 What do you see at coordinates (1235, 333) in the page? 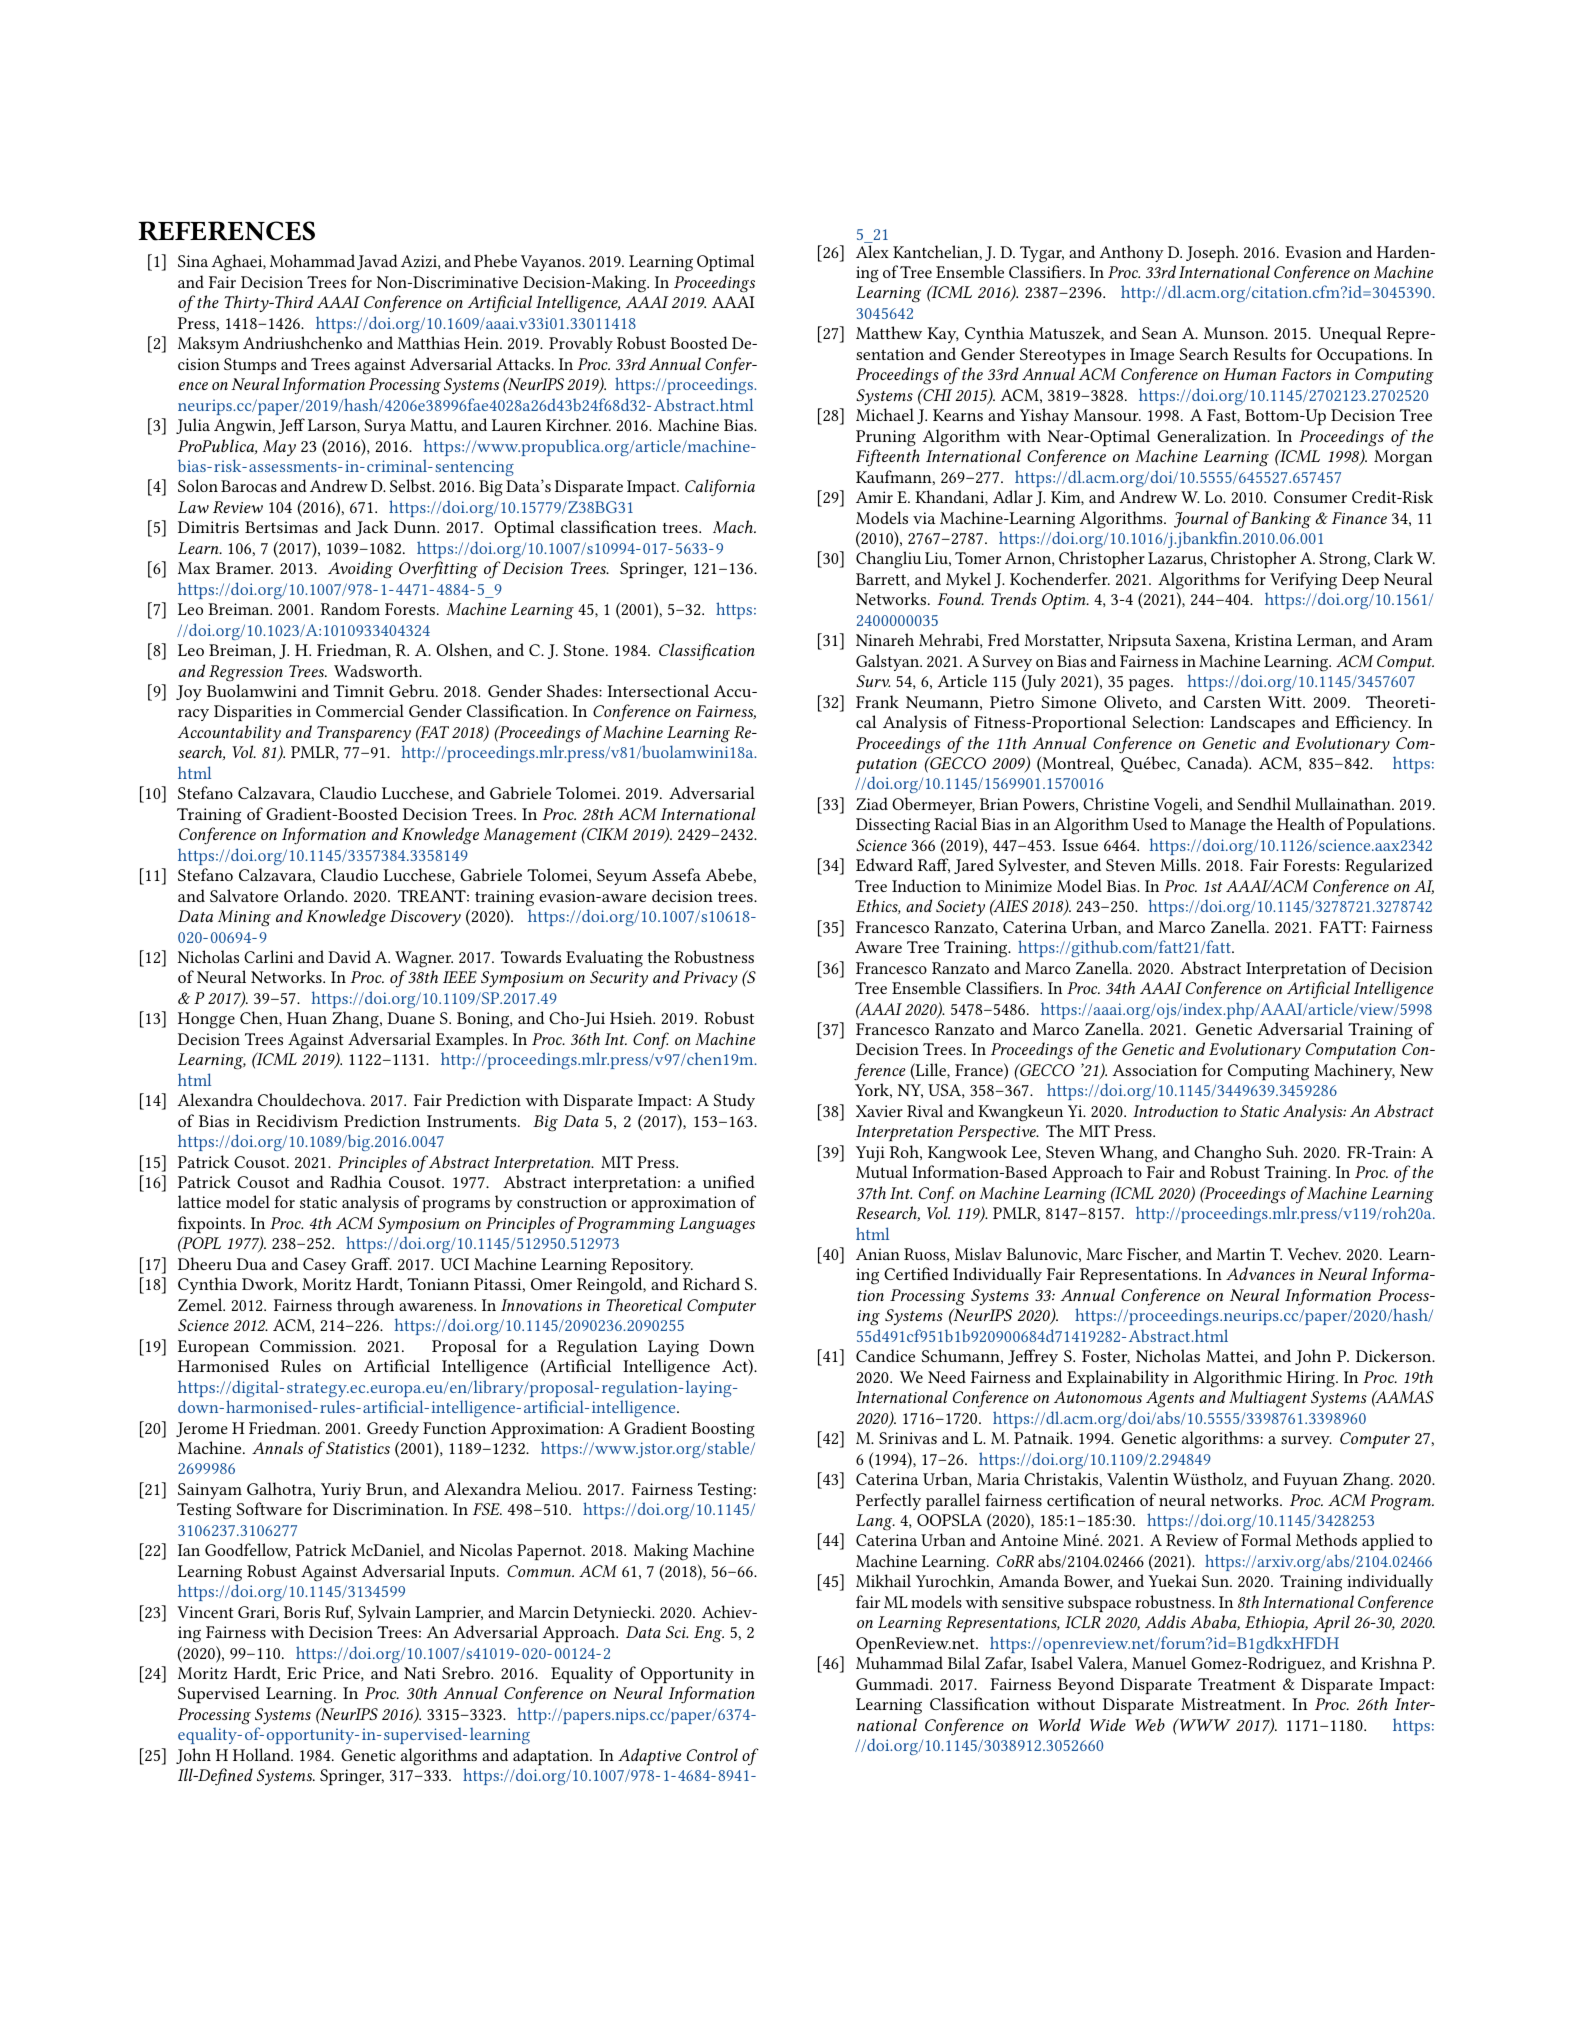
I see `Munson` at bounding box center [1235, 333].
